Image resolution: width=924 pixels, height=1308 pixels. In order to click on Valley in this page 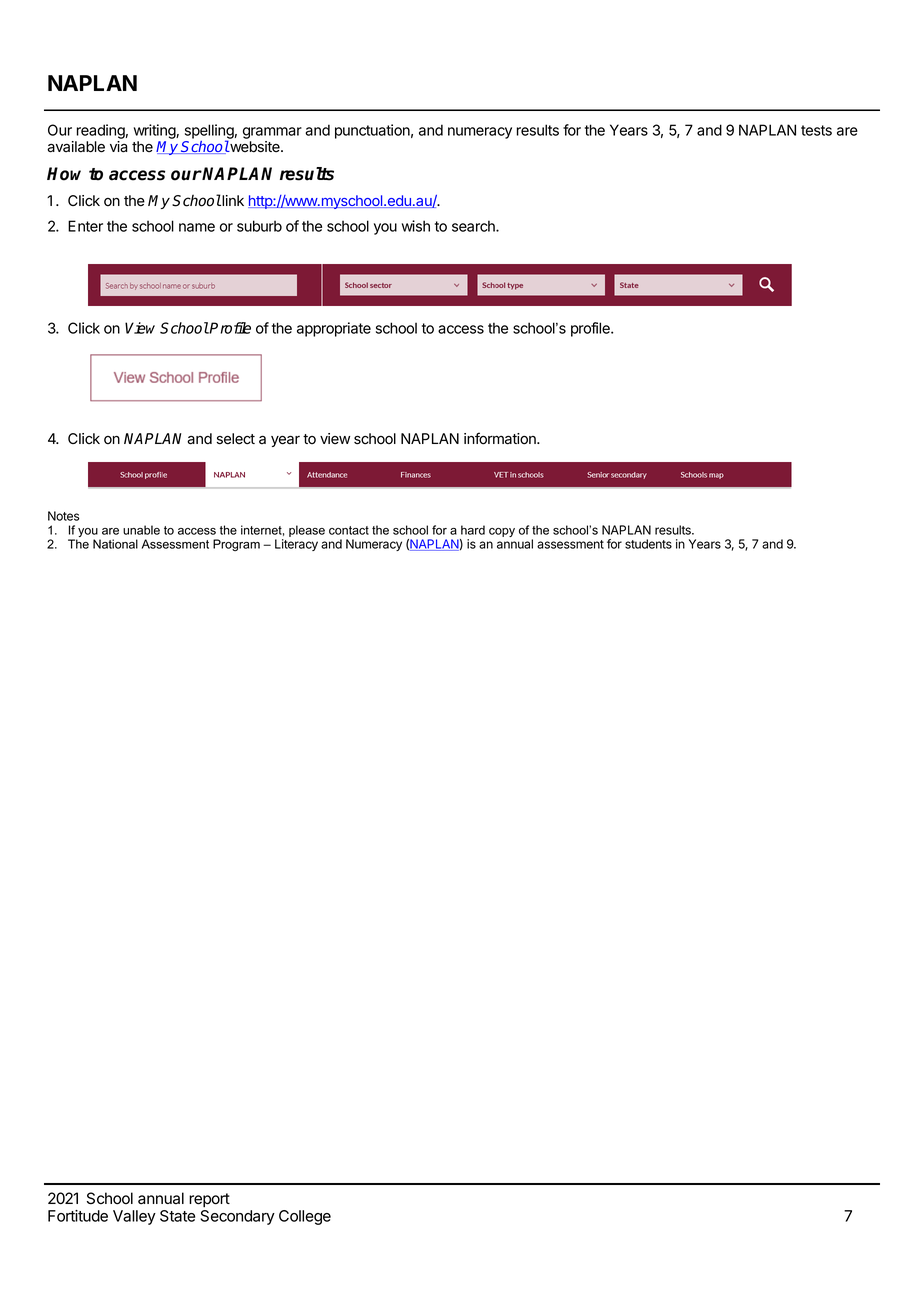, I will do `click(134, 1217)`.
